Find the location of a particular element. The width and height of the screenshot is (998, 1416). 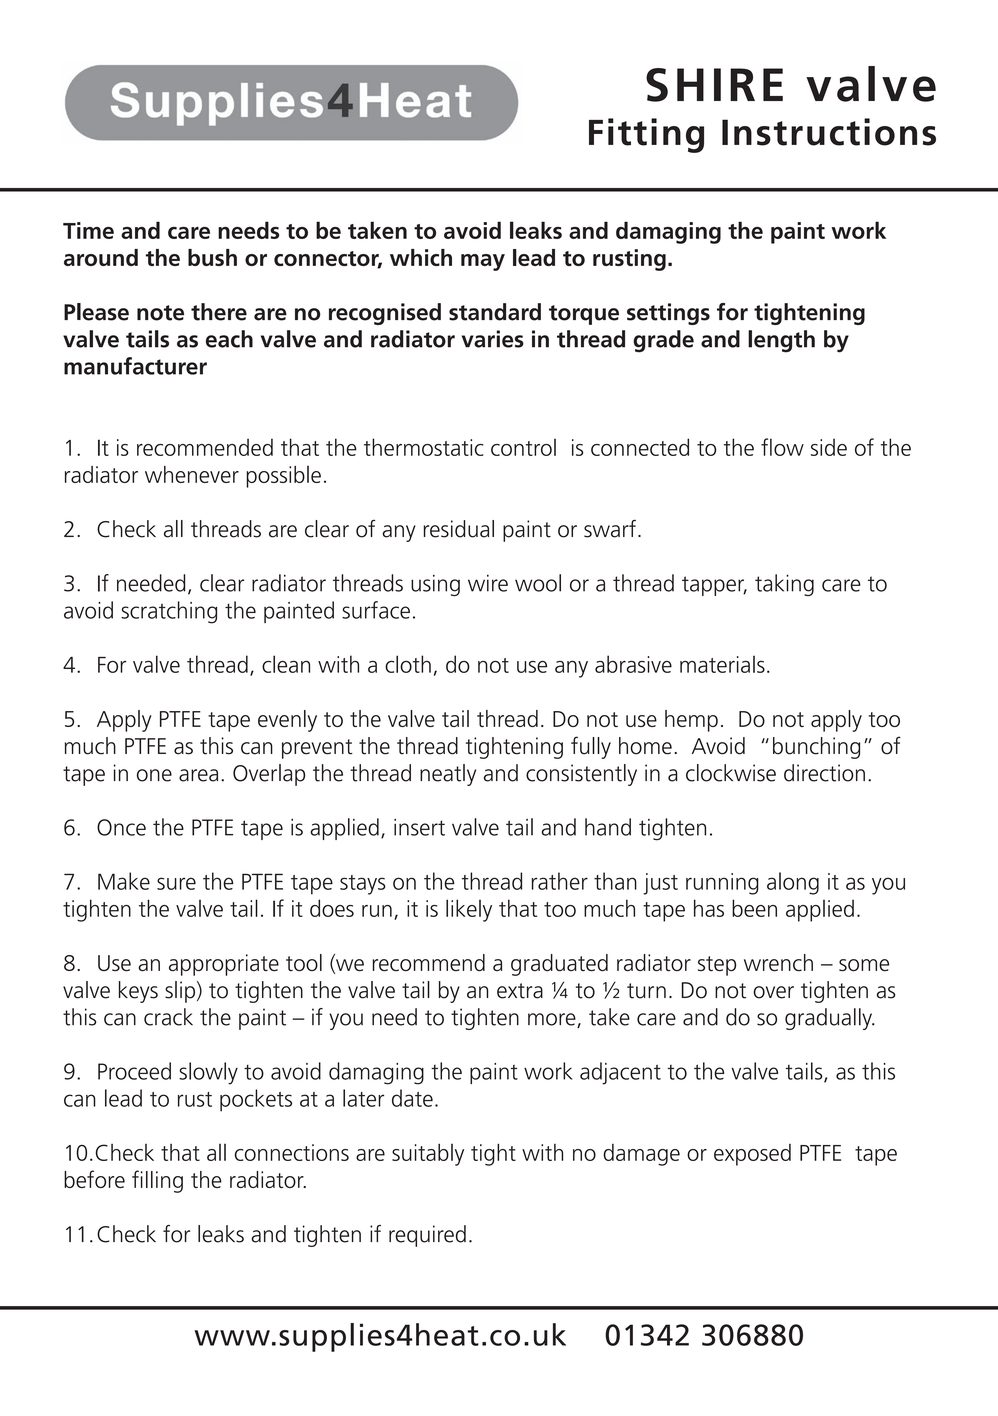

Time is located at coordinates (88, 230).
